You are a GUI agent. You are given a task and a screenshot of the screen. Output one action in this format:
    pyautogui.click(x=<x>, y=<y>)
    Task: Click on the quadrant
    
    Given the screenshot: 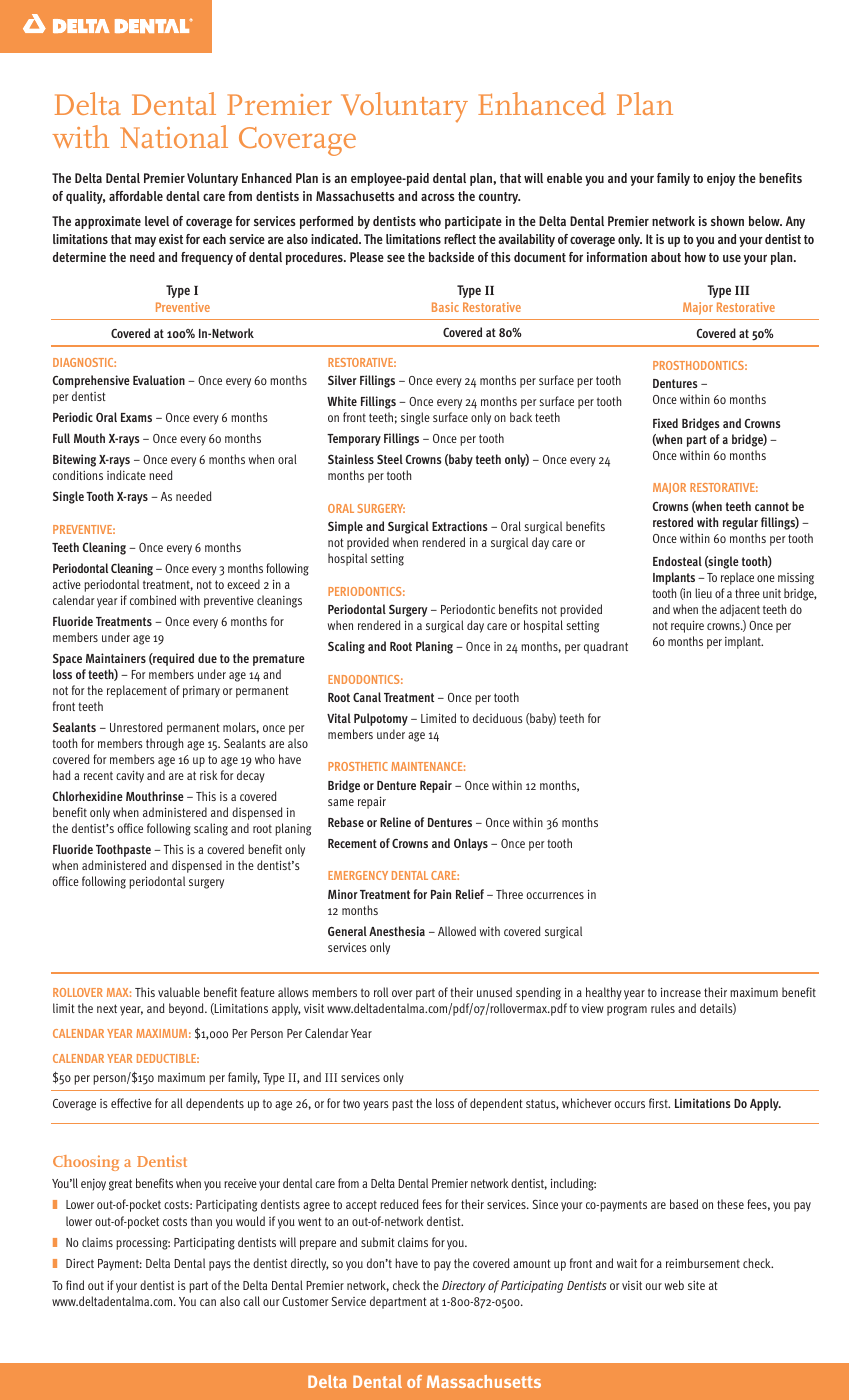 What is the action you would take?
    pyautogui.click(x=606, y=647)
